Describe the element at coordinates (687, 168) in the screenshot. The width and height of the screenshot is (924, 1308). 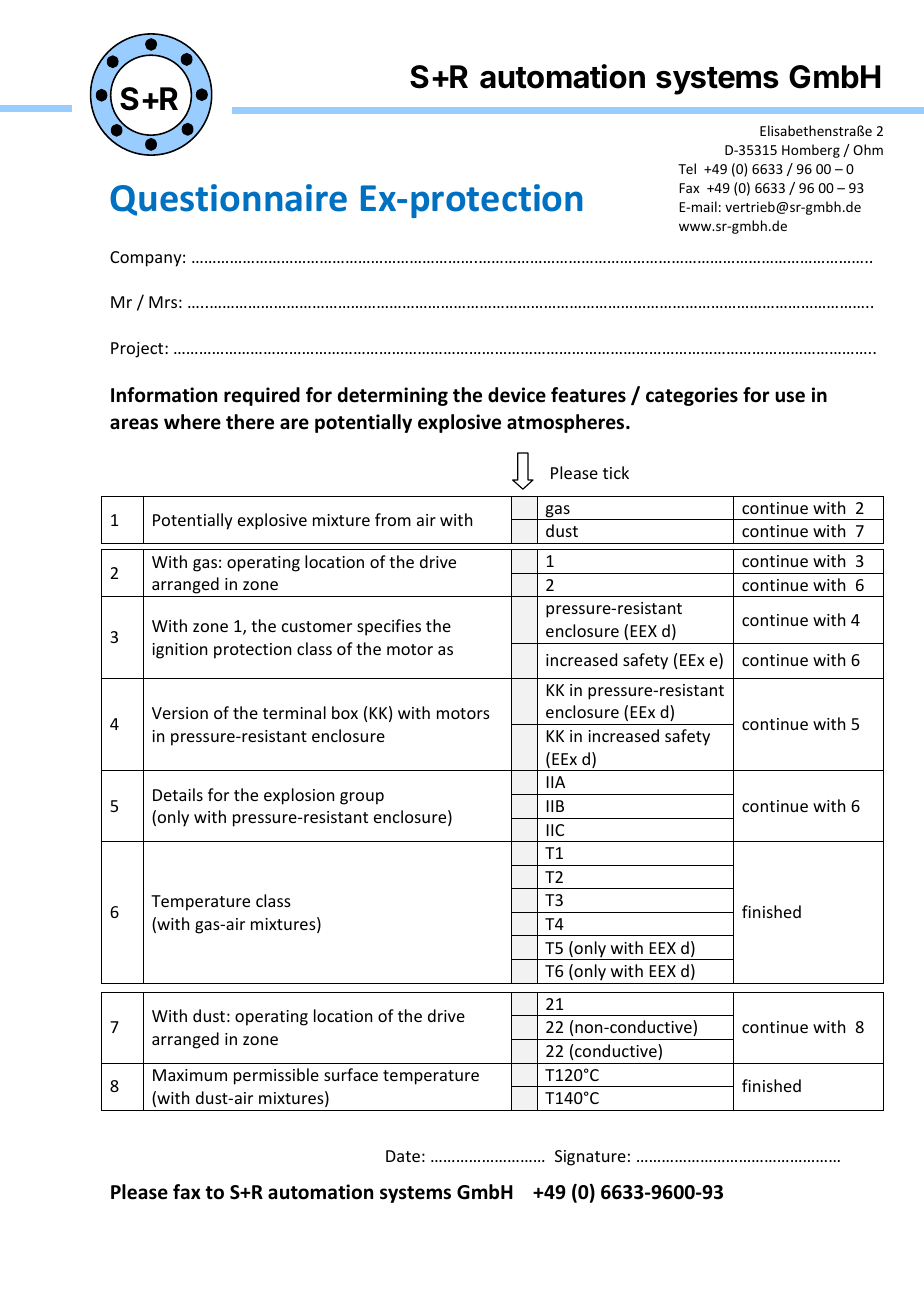
I see `Tel` at that location.
